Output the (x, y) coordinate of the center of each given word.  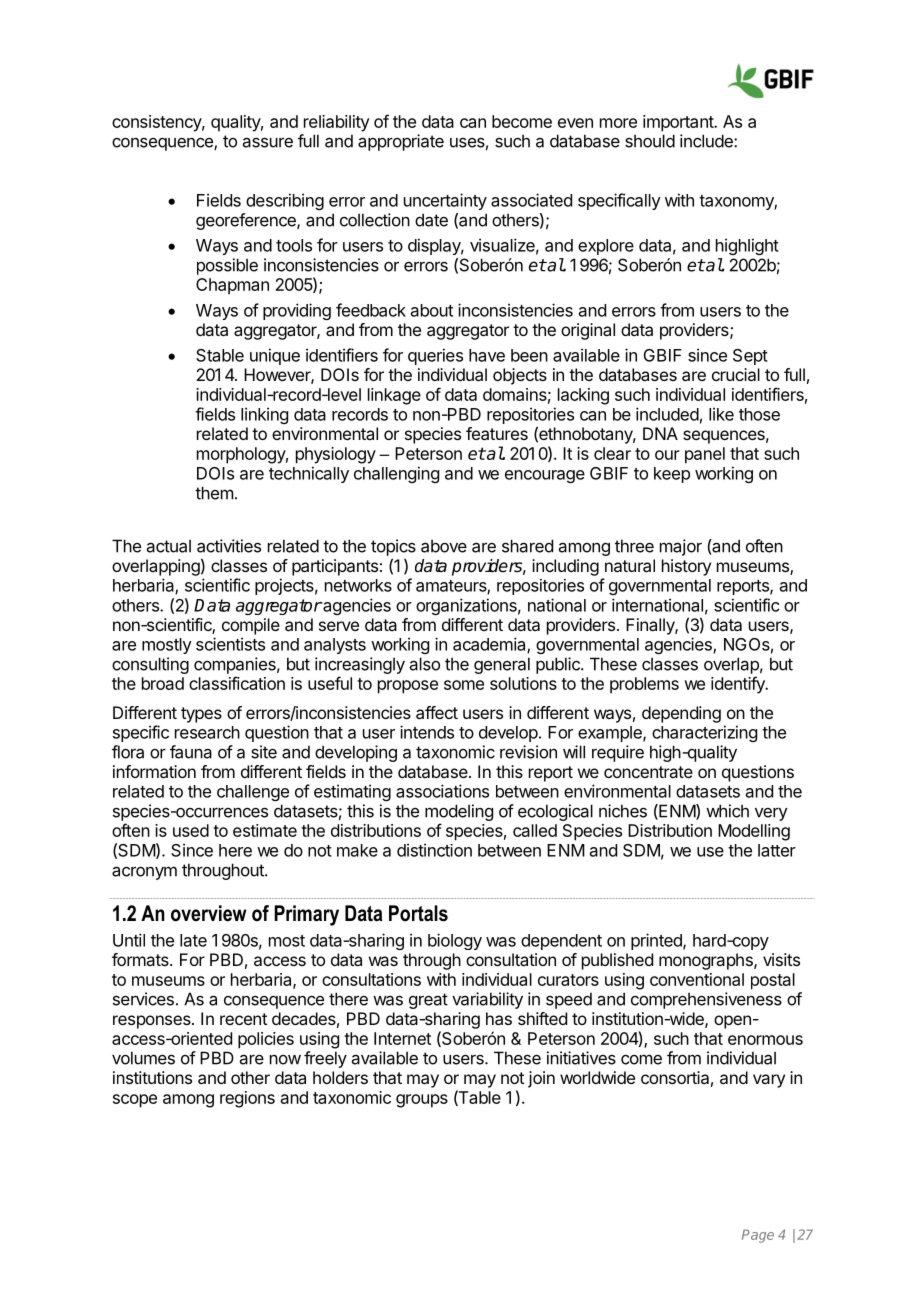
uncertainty (445, 201)
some (464, 685)
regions (247, 1099)
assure (268, 142)
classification (237, 683)
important (679, 123)
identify (739, 685)
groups (422, 1101)
